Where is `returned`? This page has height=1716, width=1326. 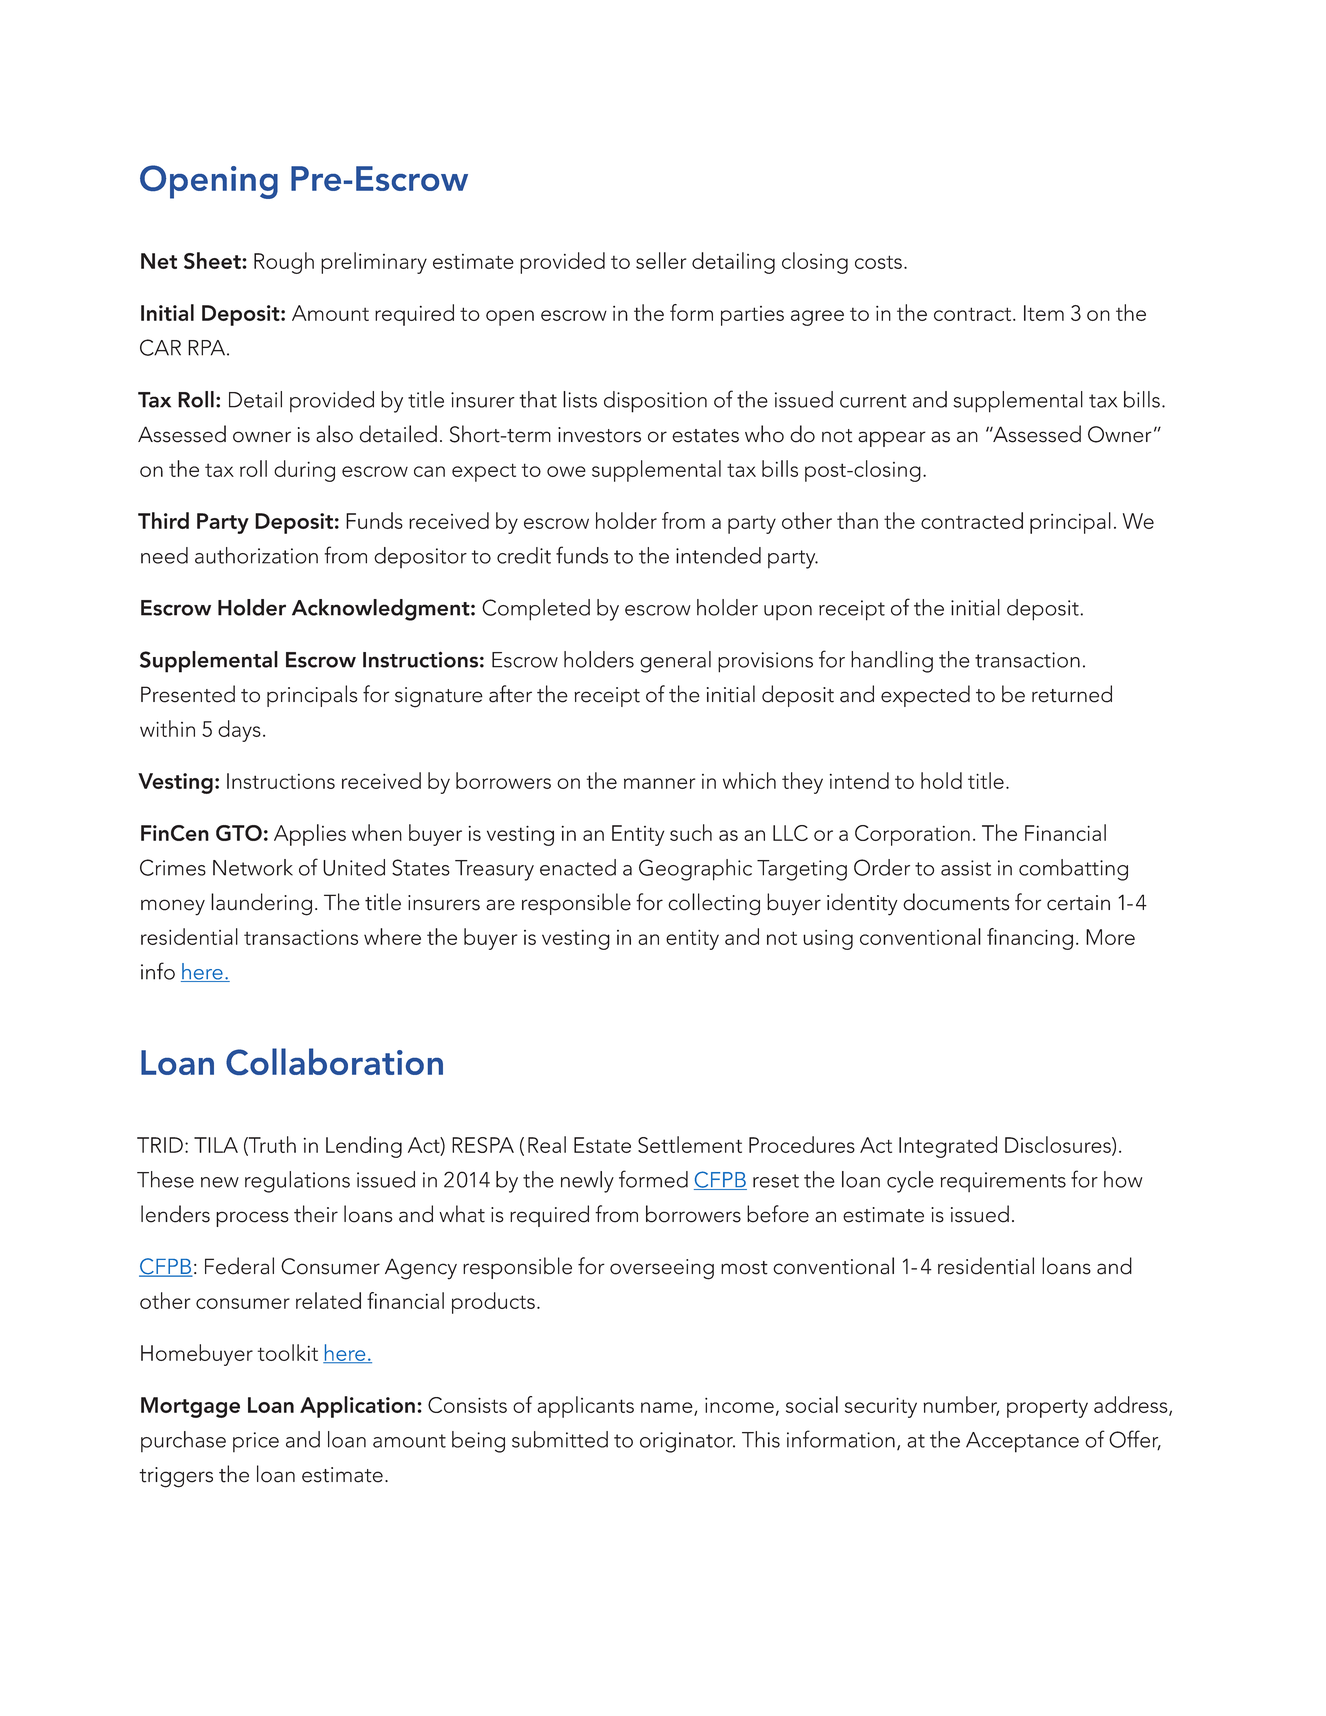
returned is located at coordinates (1072, 694).
